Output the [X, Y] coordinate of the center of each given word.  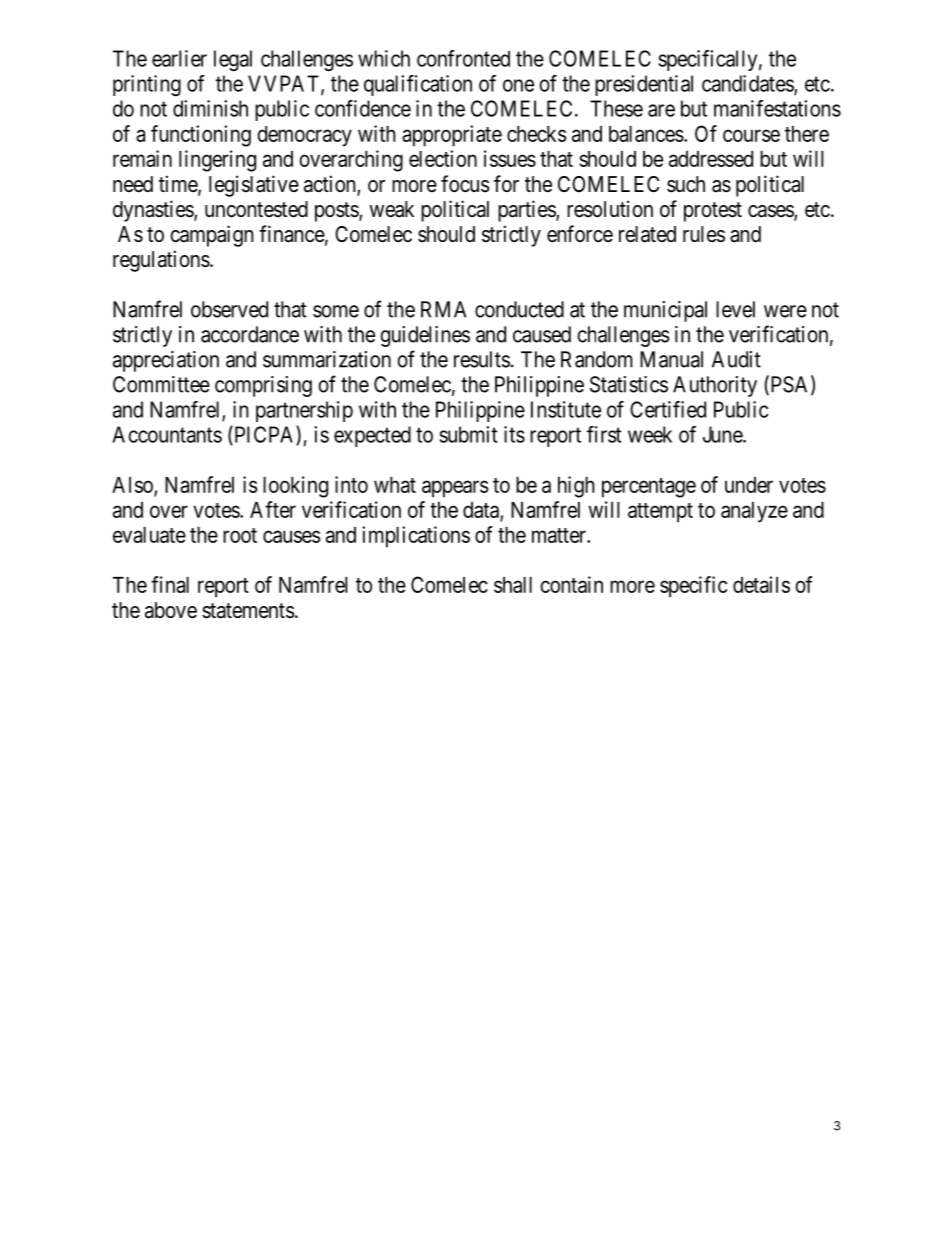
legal [233, 60]
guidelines [425, 336]
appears [455, 489]
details [761, 584]
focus [465, 184]
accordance [250, 334]
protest [713, 212]
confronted [463, 58]
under [749, 485]
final [170, 584]
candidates [748, 84]
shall [513, 585]
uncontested [256, 209]
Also [133, 486]
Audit [736, 359]
